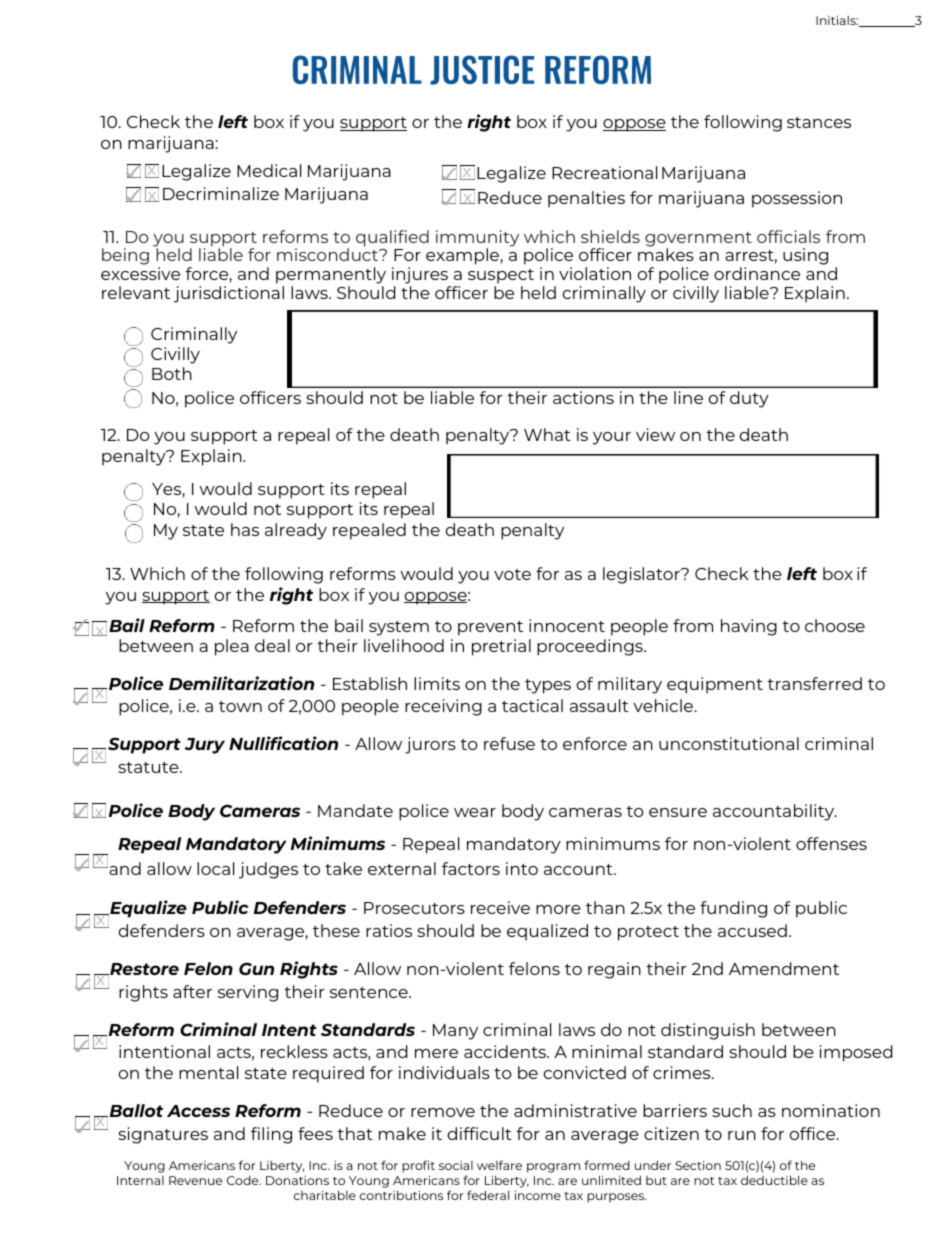  What do you see at coordinates (819, 122) in the page?
I see `stances` at bounding box center [819, 122].
